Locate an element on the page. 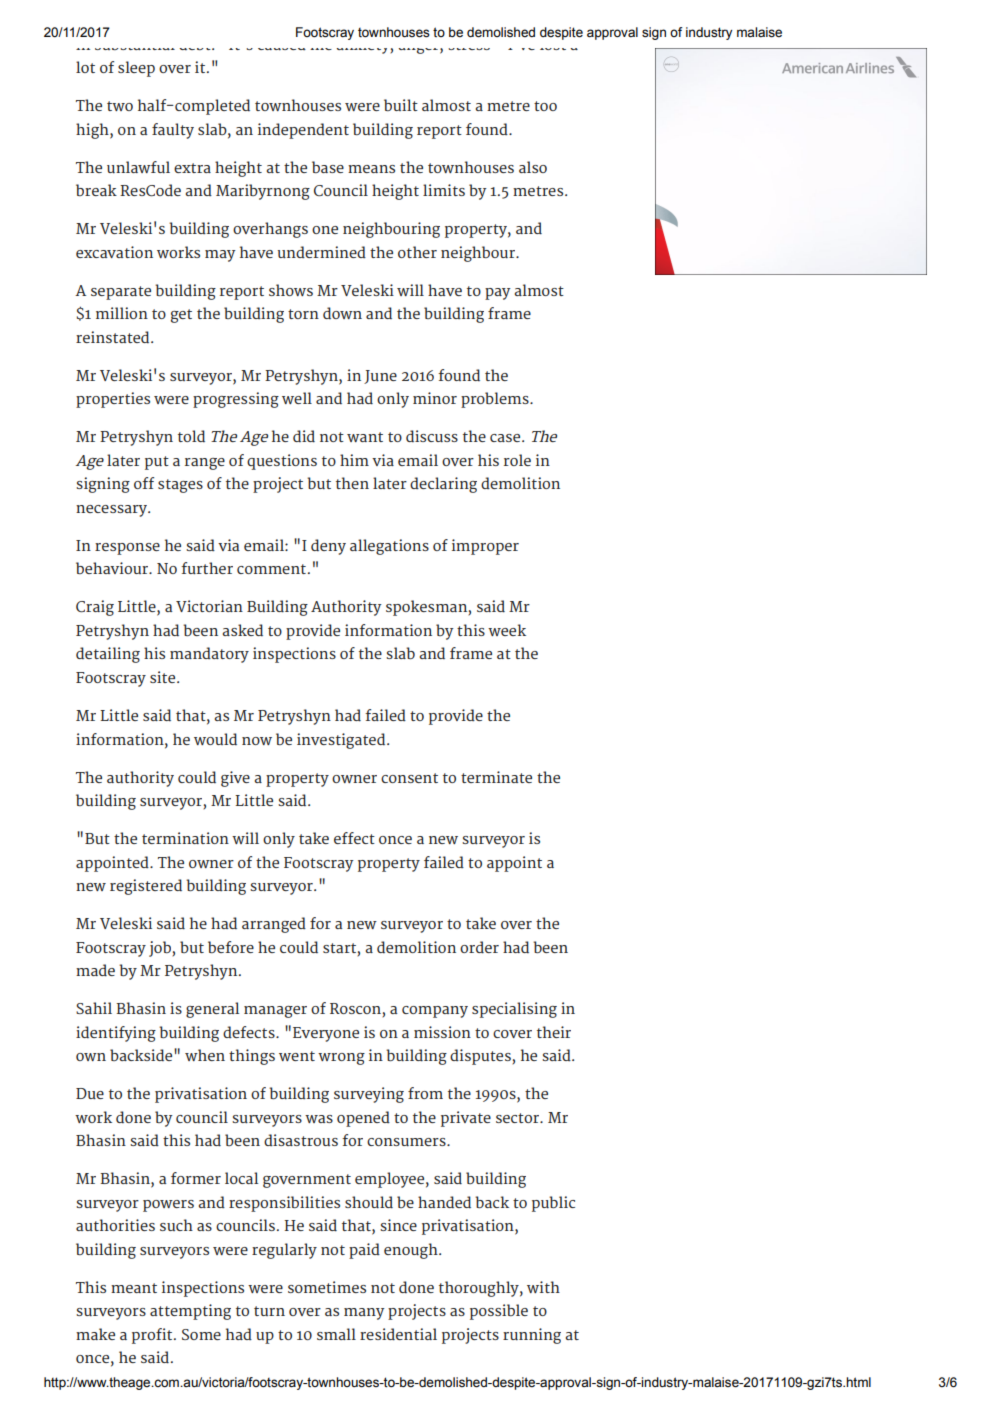  too is located at coordinates (545, 106).
